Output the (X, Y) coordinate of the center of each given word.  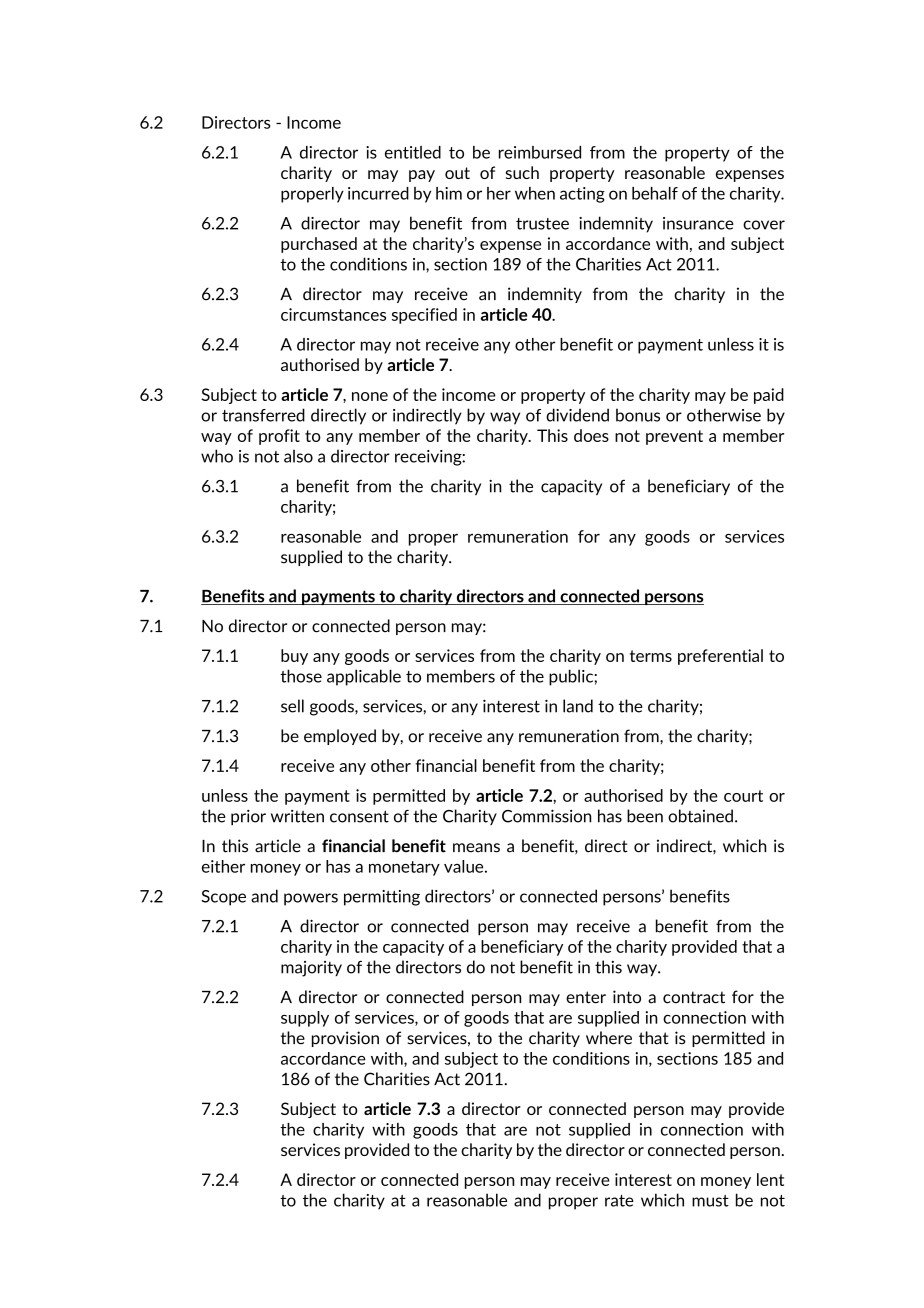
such (522, 172)
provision (345, 1039)
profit (279, 437)
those (301, 676)
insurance (698, 223)
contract (694, 997)
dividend (577, 415)
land (578, 706)
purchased (319, 245)
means (476, 848)
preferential (720, 657)
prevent (674, 437)
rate (619, 1201)
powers (311, 899)
